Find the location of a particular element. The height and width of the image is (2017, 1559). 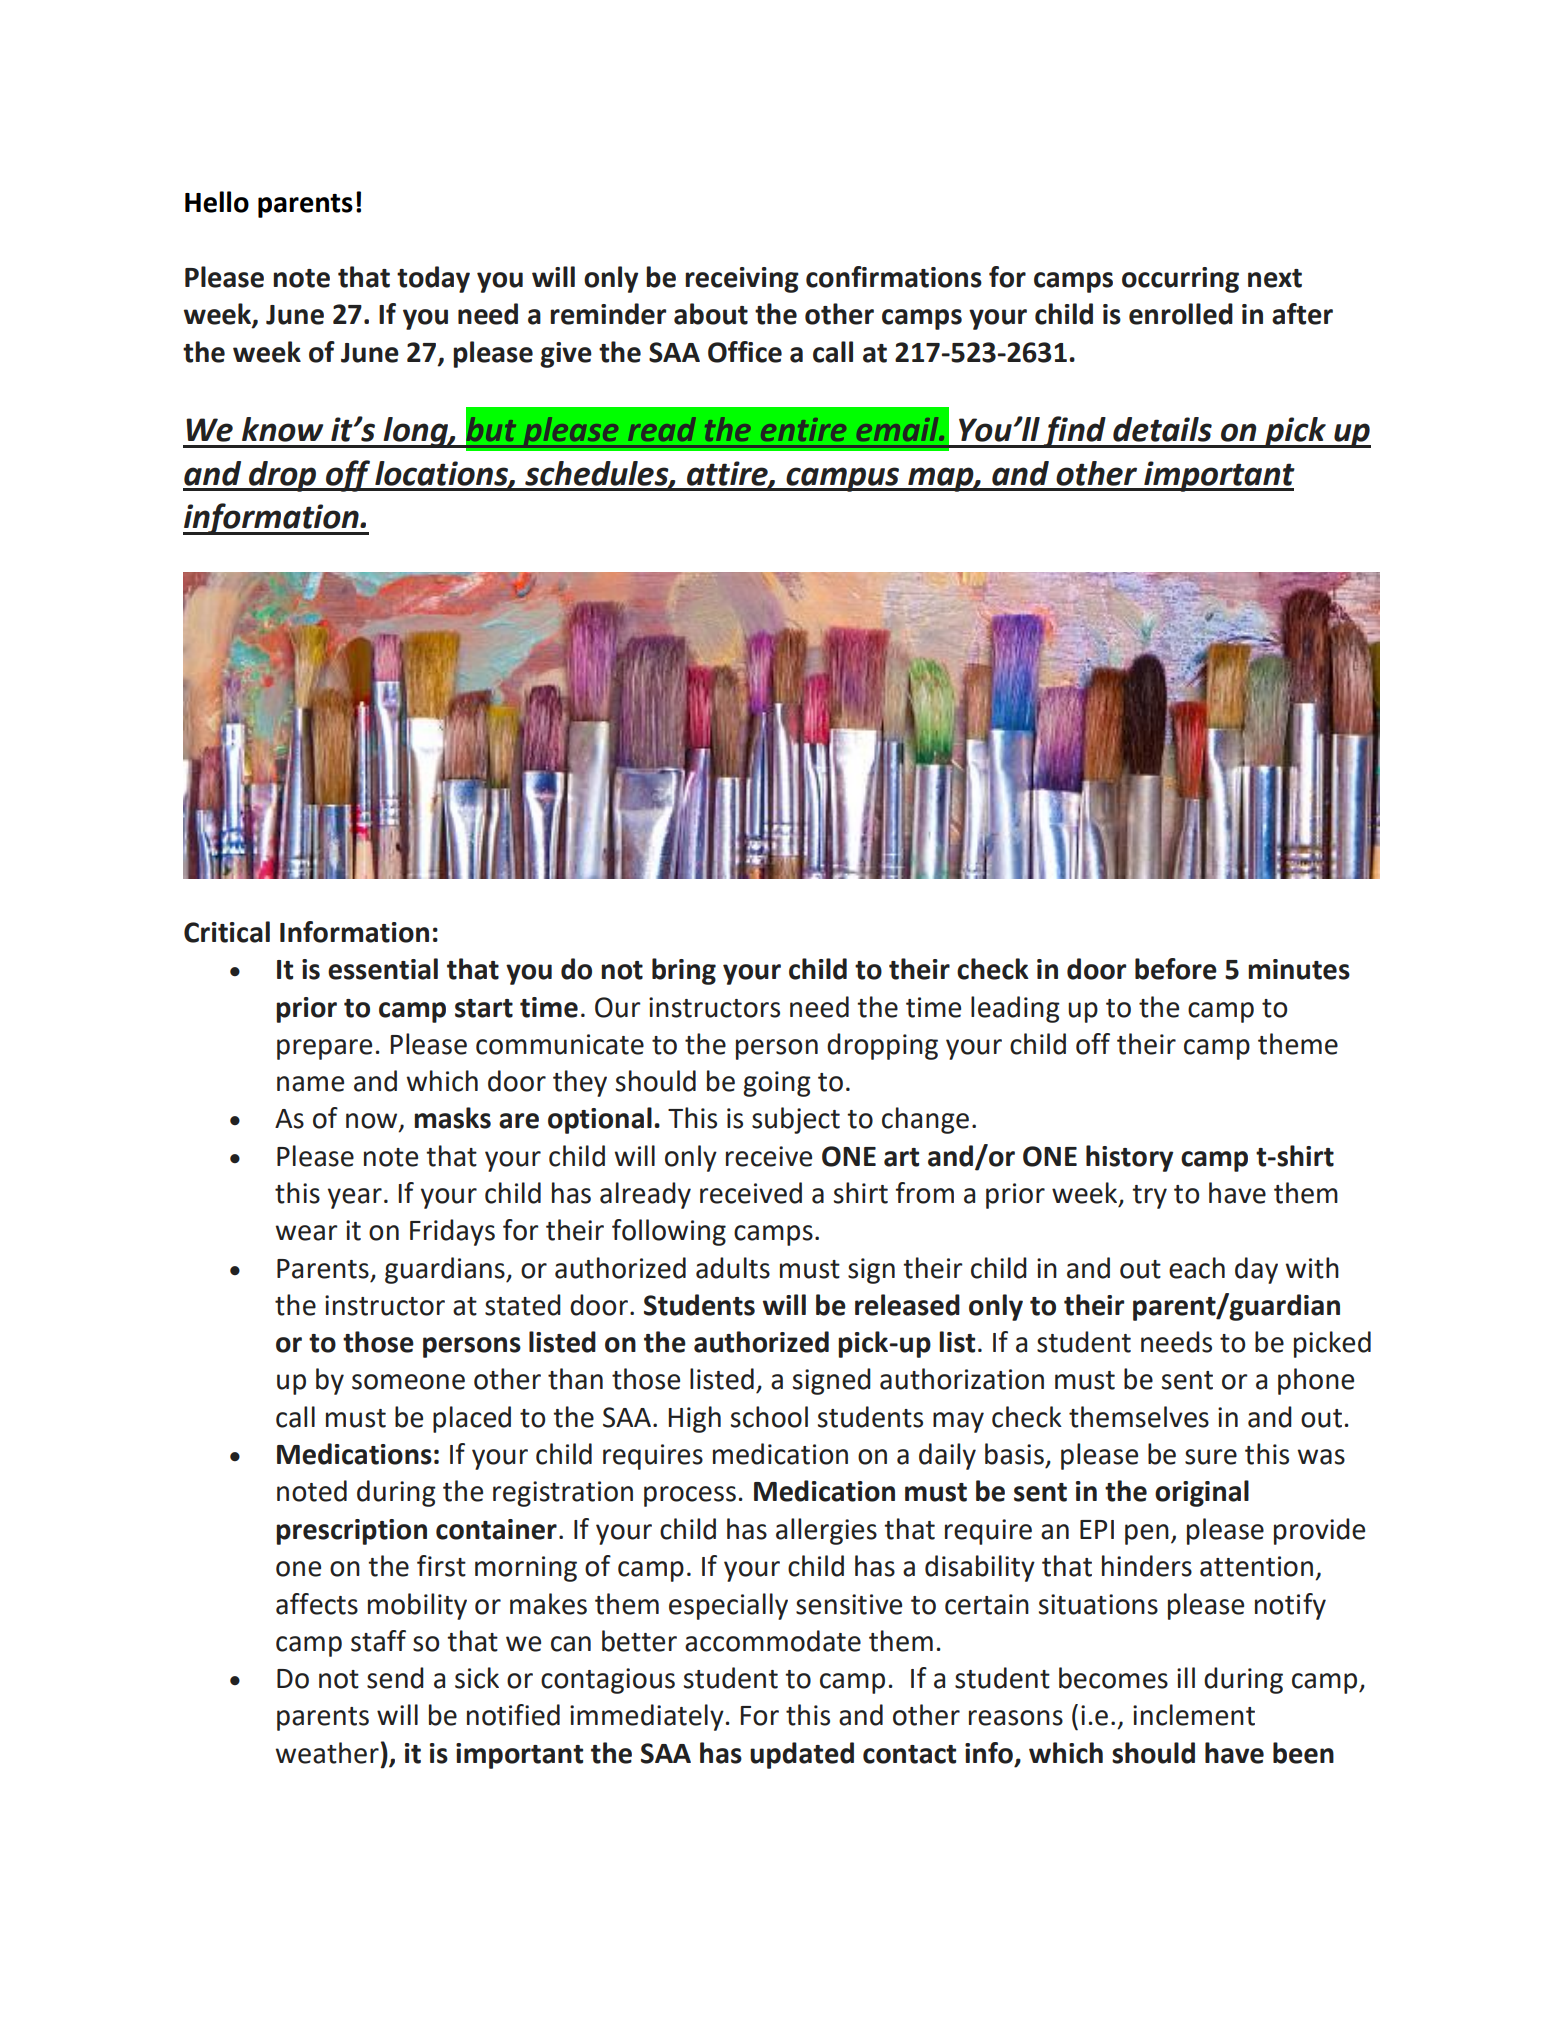

year is located at coordinates (355, 1198).
